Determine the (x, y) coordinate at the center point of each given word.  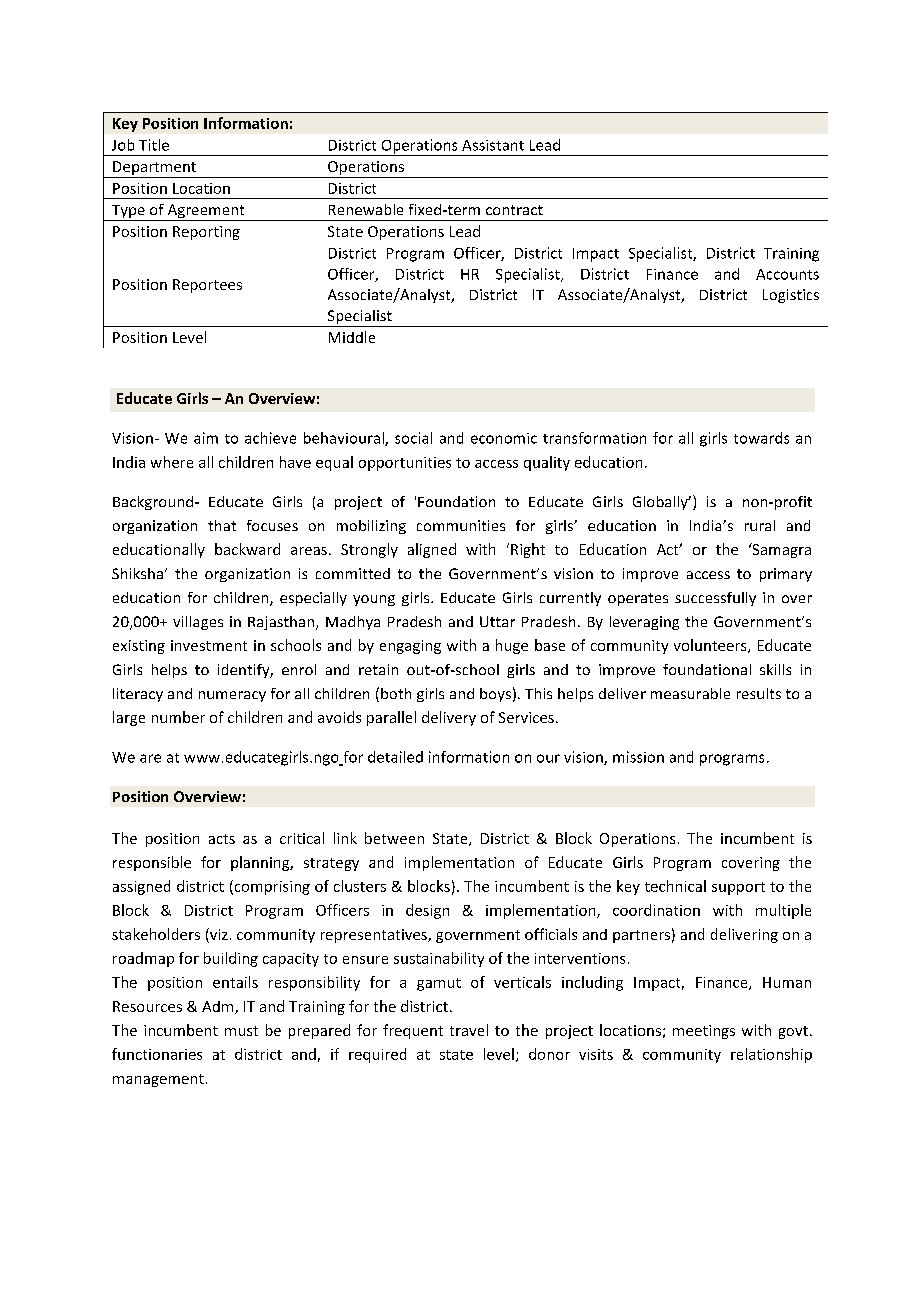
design (427, 911)
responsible (152, 863)
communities (461, 525)
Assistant (493, 145)
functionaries (157, 1054)
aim (206, 438)
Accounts (787, 274)
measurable (690, 693)
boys (495, 695)
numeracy (232, 696)
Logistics (791, 296)
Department (154, 169)
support (738, 888)
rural (760, 525)
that (222, 525)
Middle (352, 337)
